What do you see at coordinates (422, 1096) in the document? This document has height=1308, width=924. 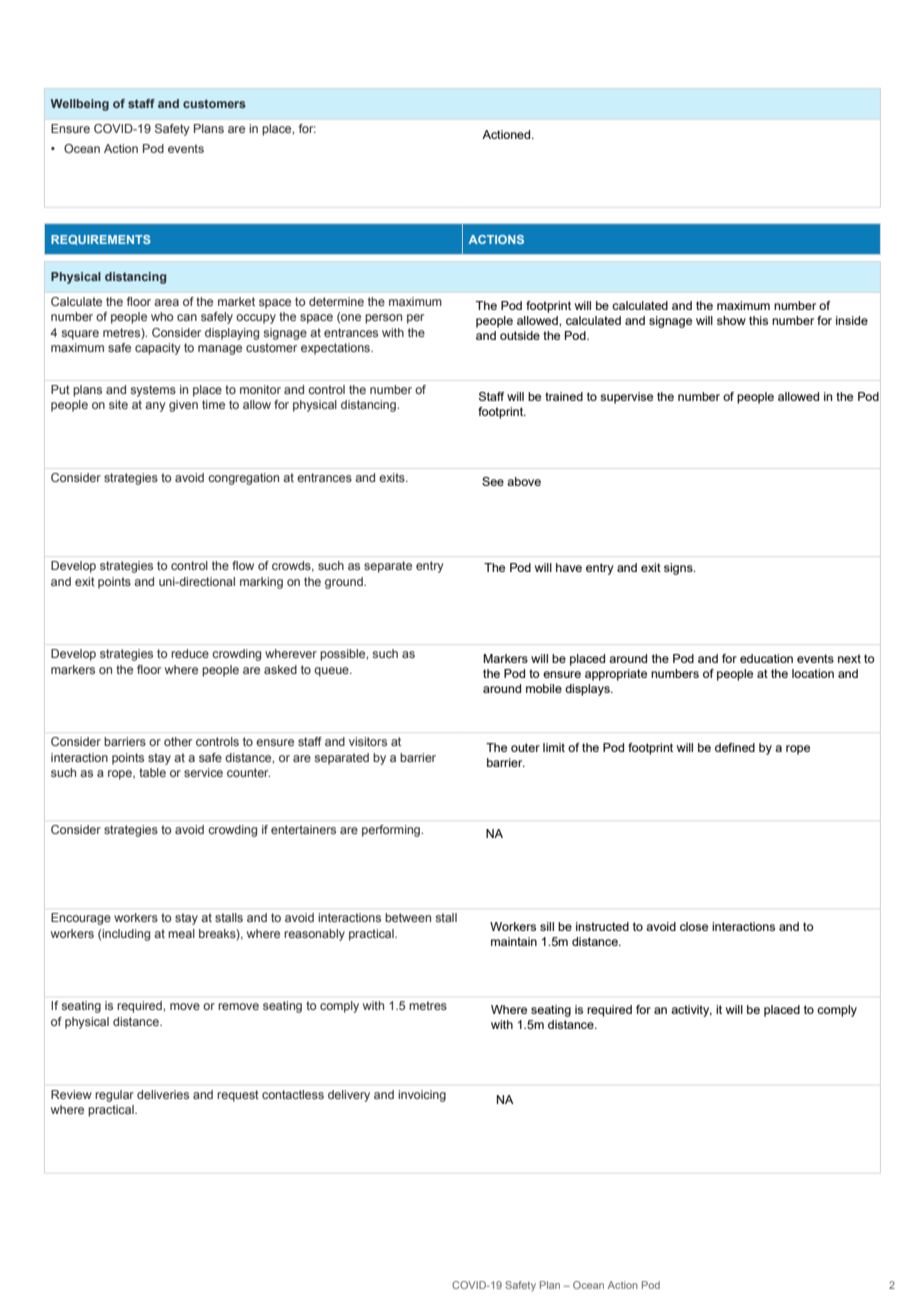 I see `invoicing` at bounding box center [422, 1096].
